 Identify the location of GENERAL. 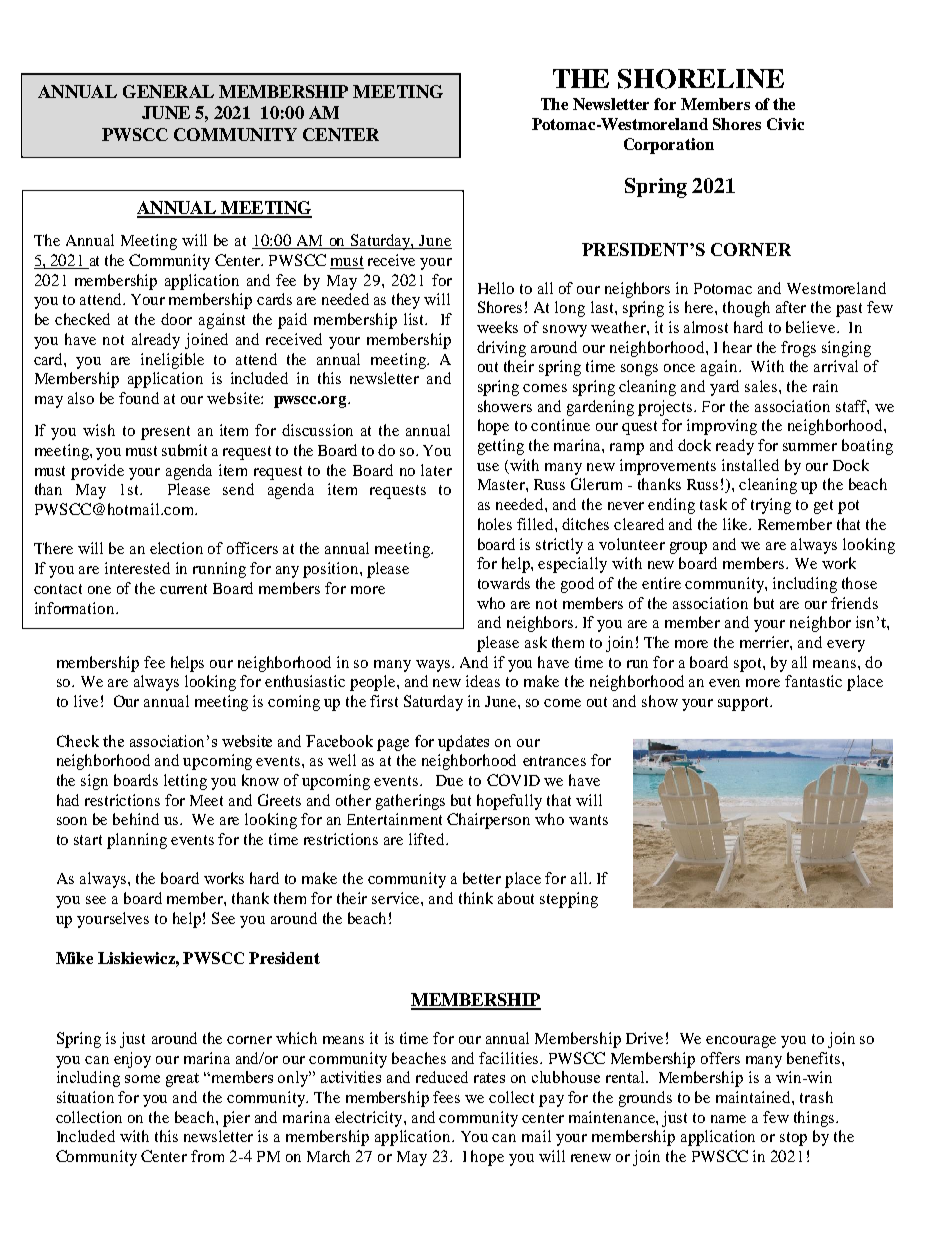
(168, 91).
